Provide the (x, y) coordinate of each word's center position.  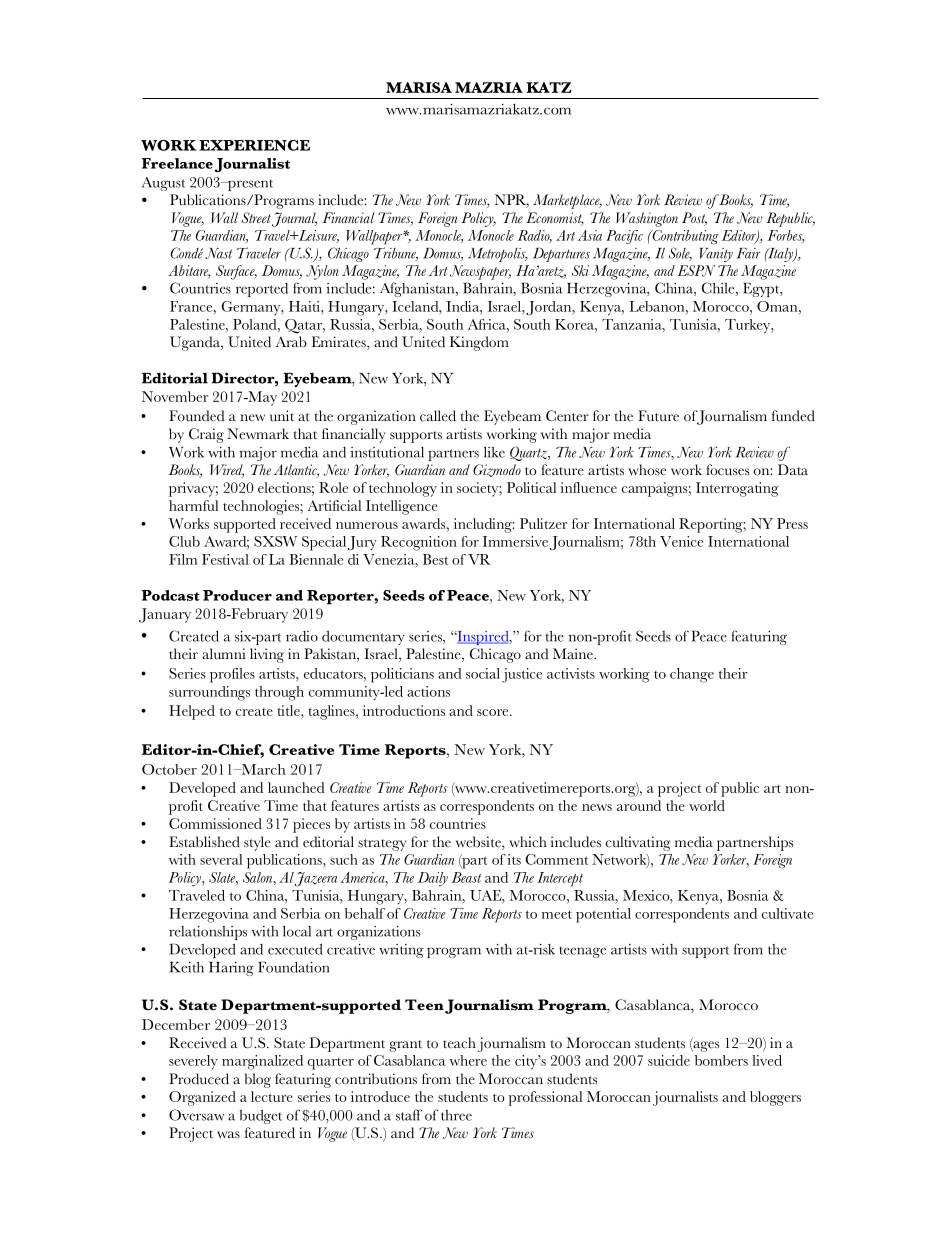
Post (694, 219)
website (479, 843)
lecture (272, 1096)
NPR (512, 201)
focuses (727, 470)
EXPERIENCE (254, 145)
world (707, 805)
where (468, 1060)
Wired (227, 471)
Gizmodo (497, 470)
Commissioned (215, 823)
